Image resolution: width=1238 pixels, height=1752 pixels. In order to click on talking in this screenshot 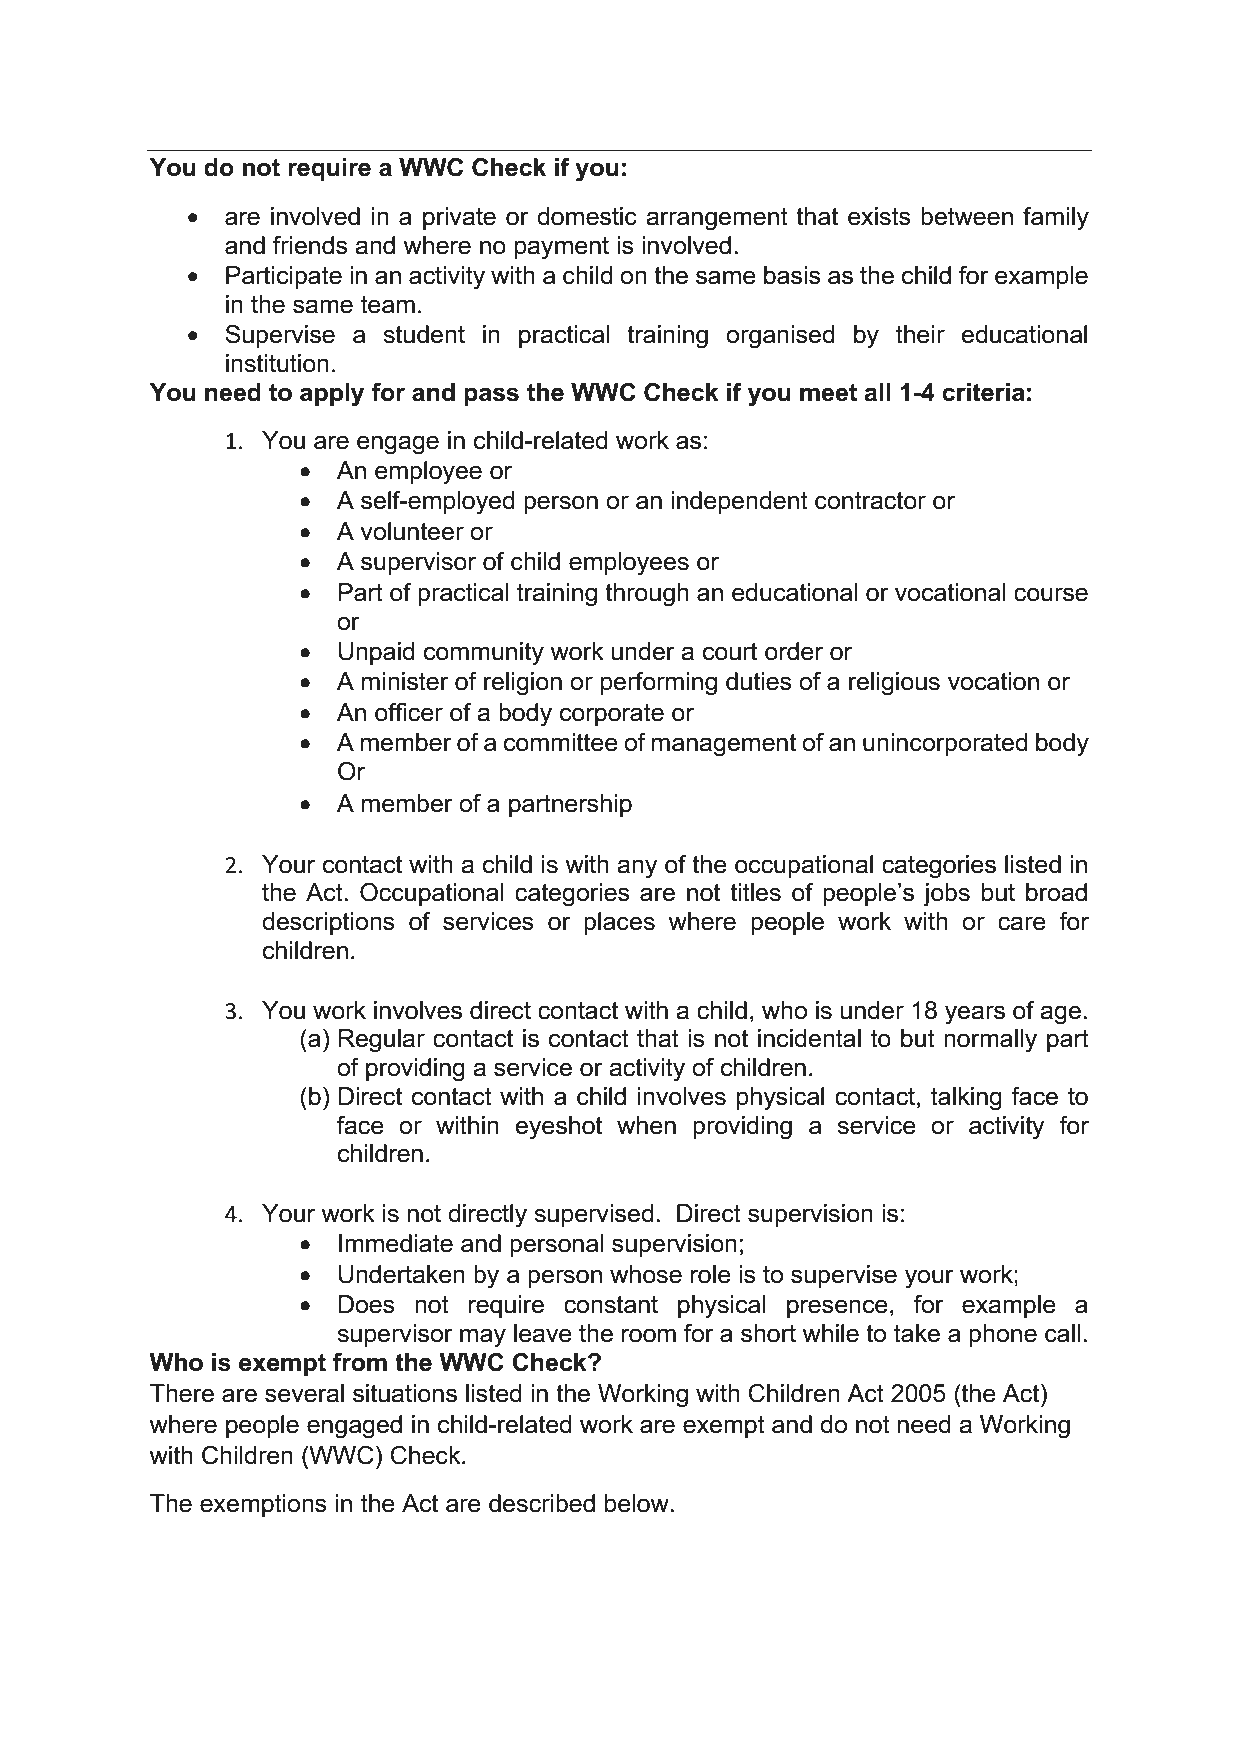, I will do `click(966, 1099)`.
